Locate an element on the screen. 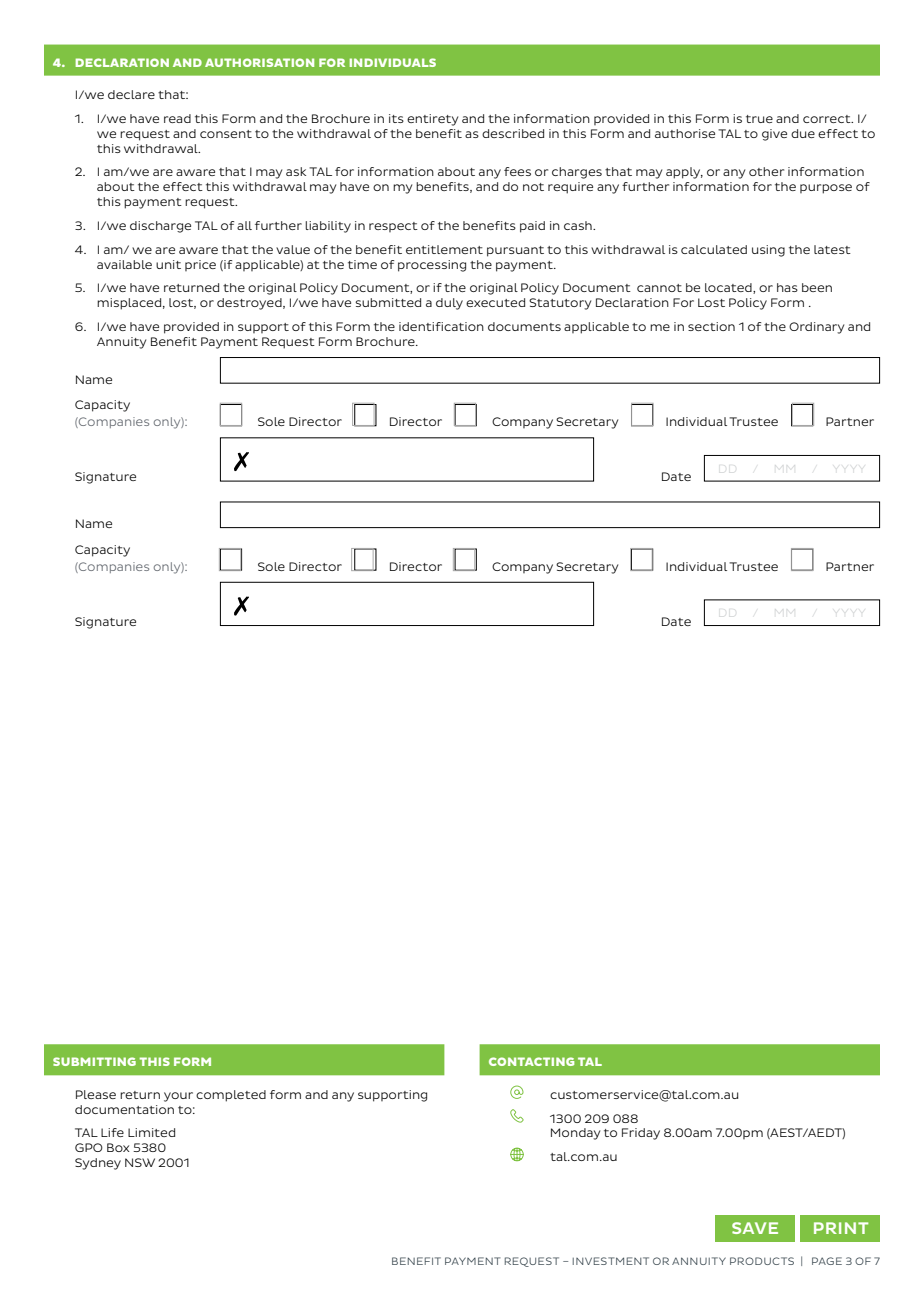 This screenshot has width=924, height=1308. identification is located at coordinates (441, 326).
